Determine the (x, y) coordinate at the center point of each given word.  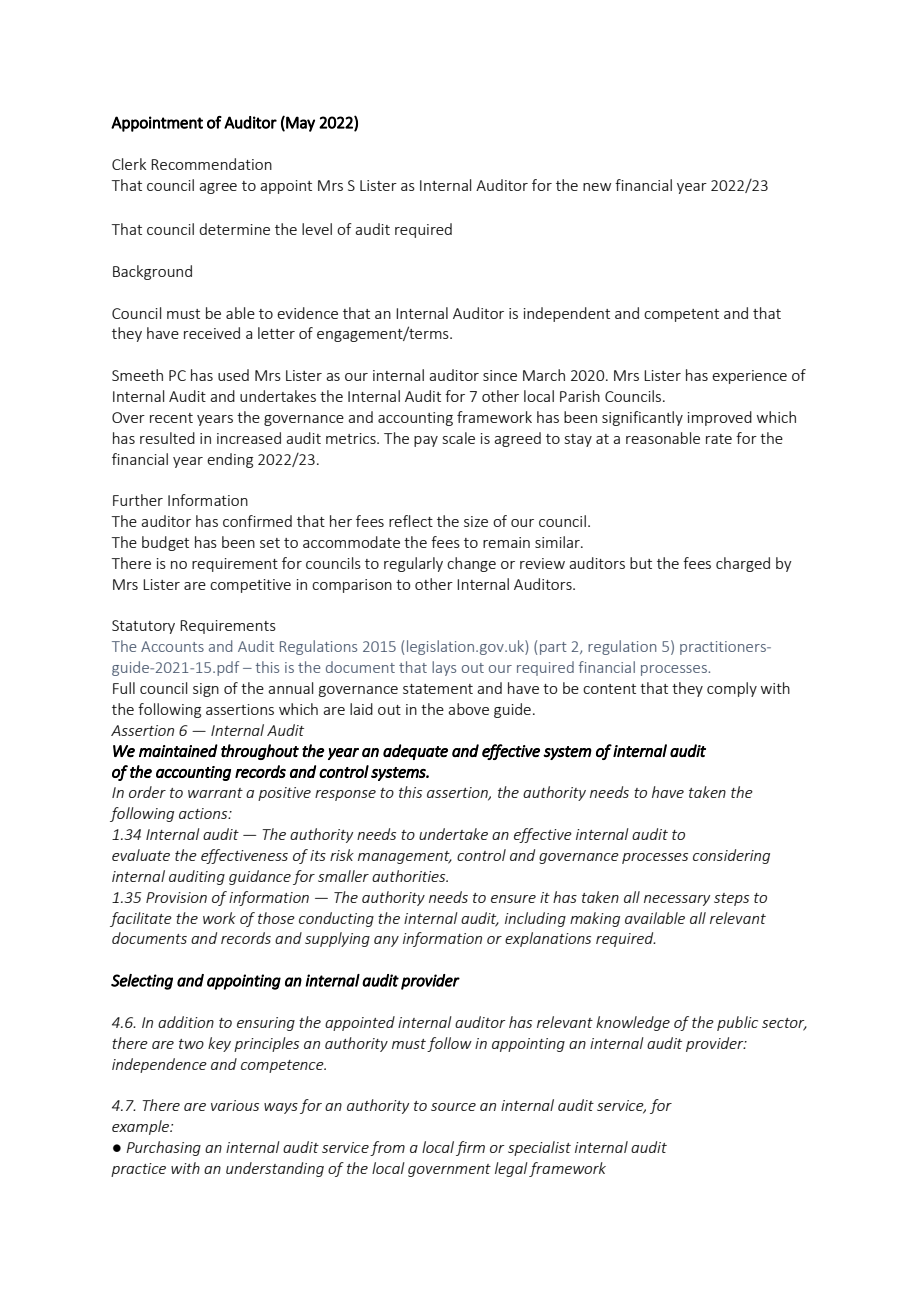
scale (459, 438)
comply (732, 689)
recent (171, 418)
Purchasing (163, 1148)
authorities (410, 876)
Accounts (172, 646)
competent (681, 315)
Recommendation (211, 164)
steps (731, 899)
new (597, 187)
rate (719, 439)
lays (444, 668)
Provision (176, 897)
